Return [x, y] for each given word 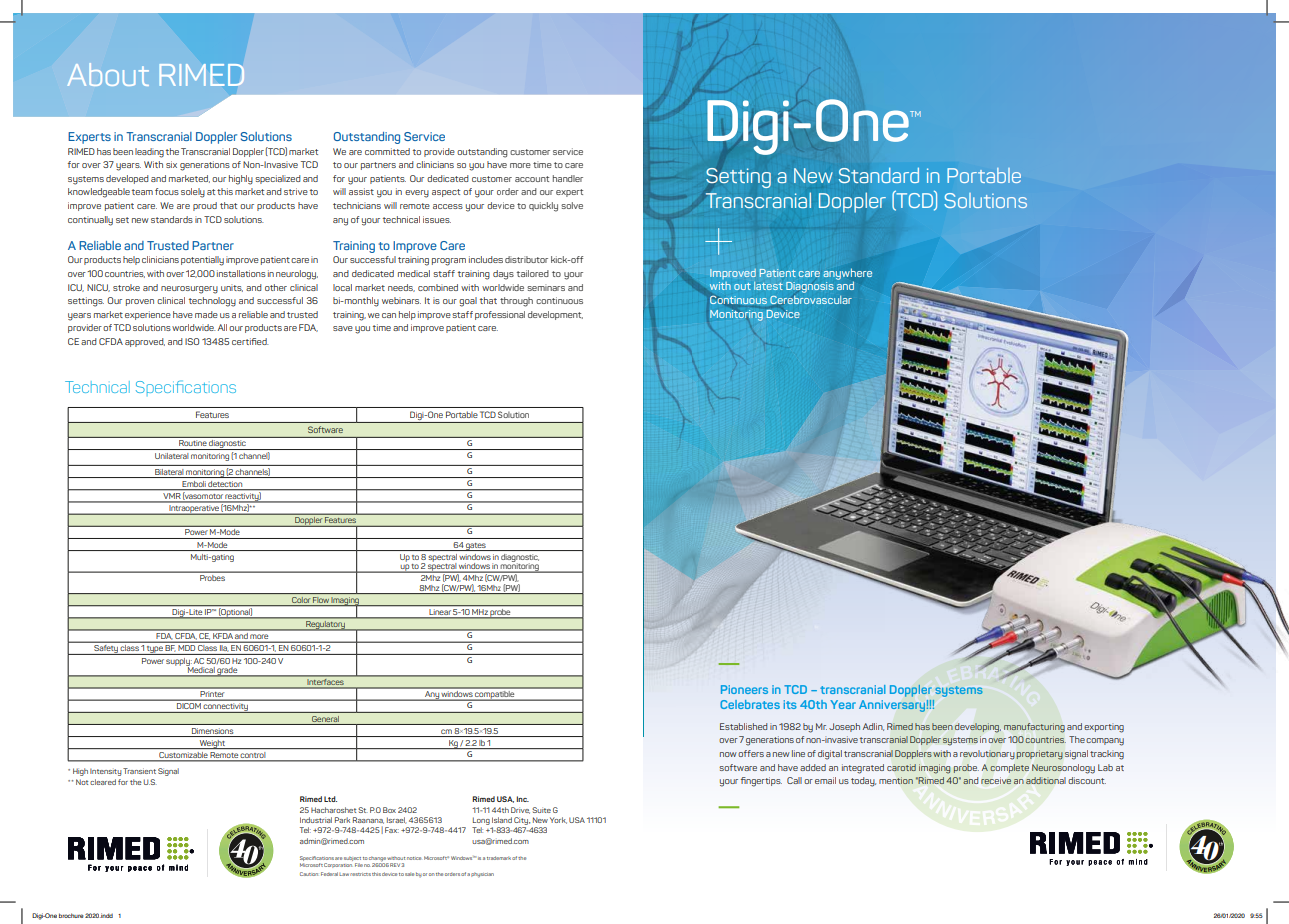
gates [476, 547]
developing [978, 728]
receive [996, 780]
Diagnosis [810, 287]
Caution [309, 874]
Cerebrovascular [811, 300]
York [558, 820]
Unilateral [172, 456]
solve [572, 205]
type [155, 650]
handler [568, 178]
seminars [546, 287]
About [108, 74]
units [232, 288]
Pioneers [744, 689]
